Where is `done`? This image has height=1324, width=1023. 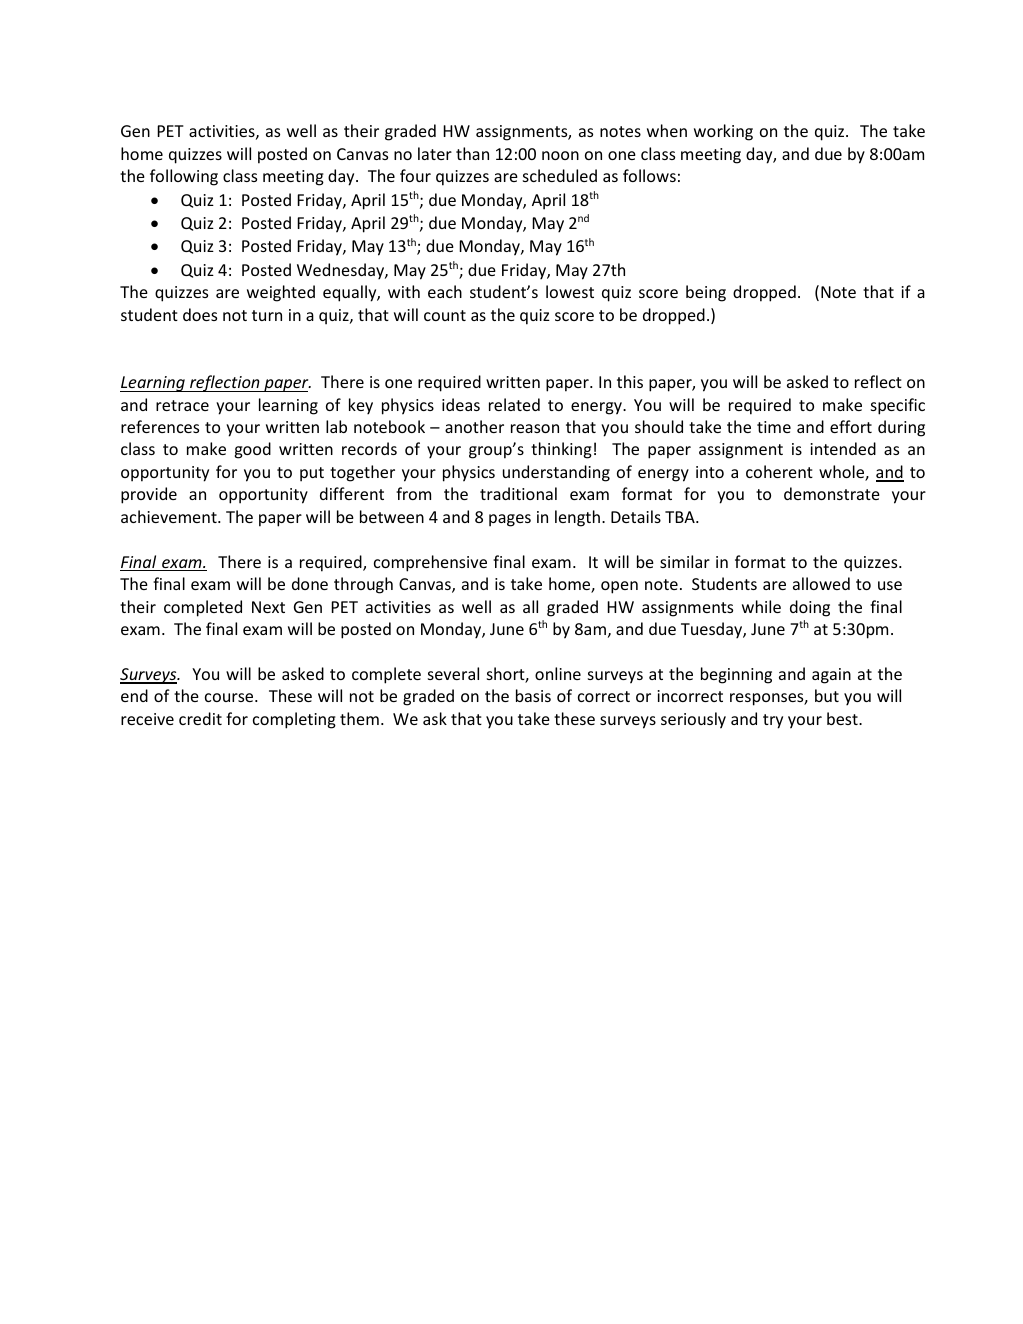 done is located at coordinates (310, 583).
